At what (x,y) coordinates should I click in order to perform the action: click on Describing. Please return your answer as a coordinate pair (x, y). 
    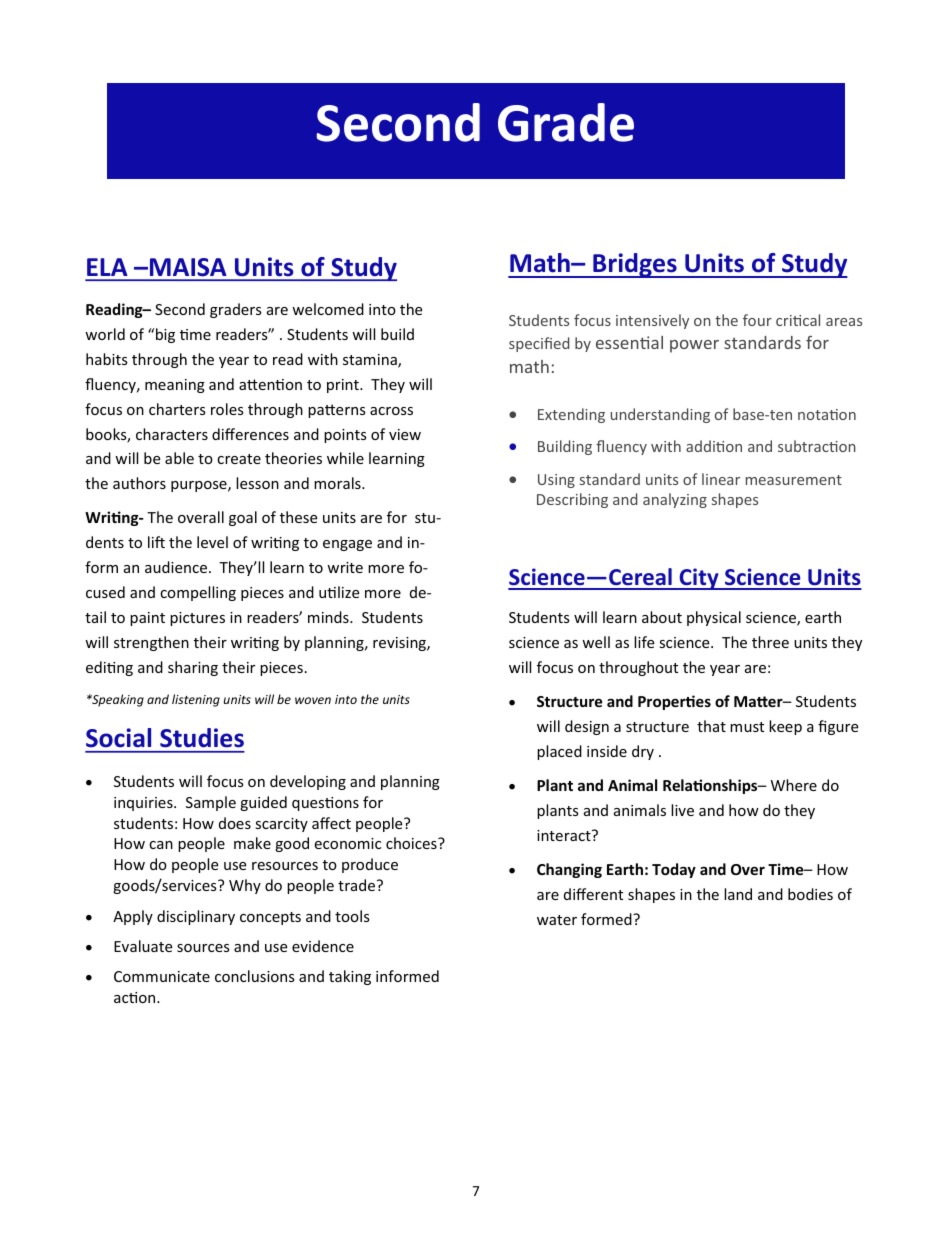
    Looking at the image, I should click on (572, 500).
